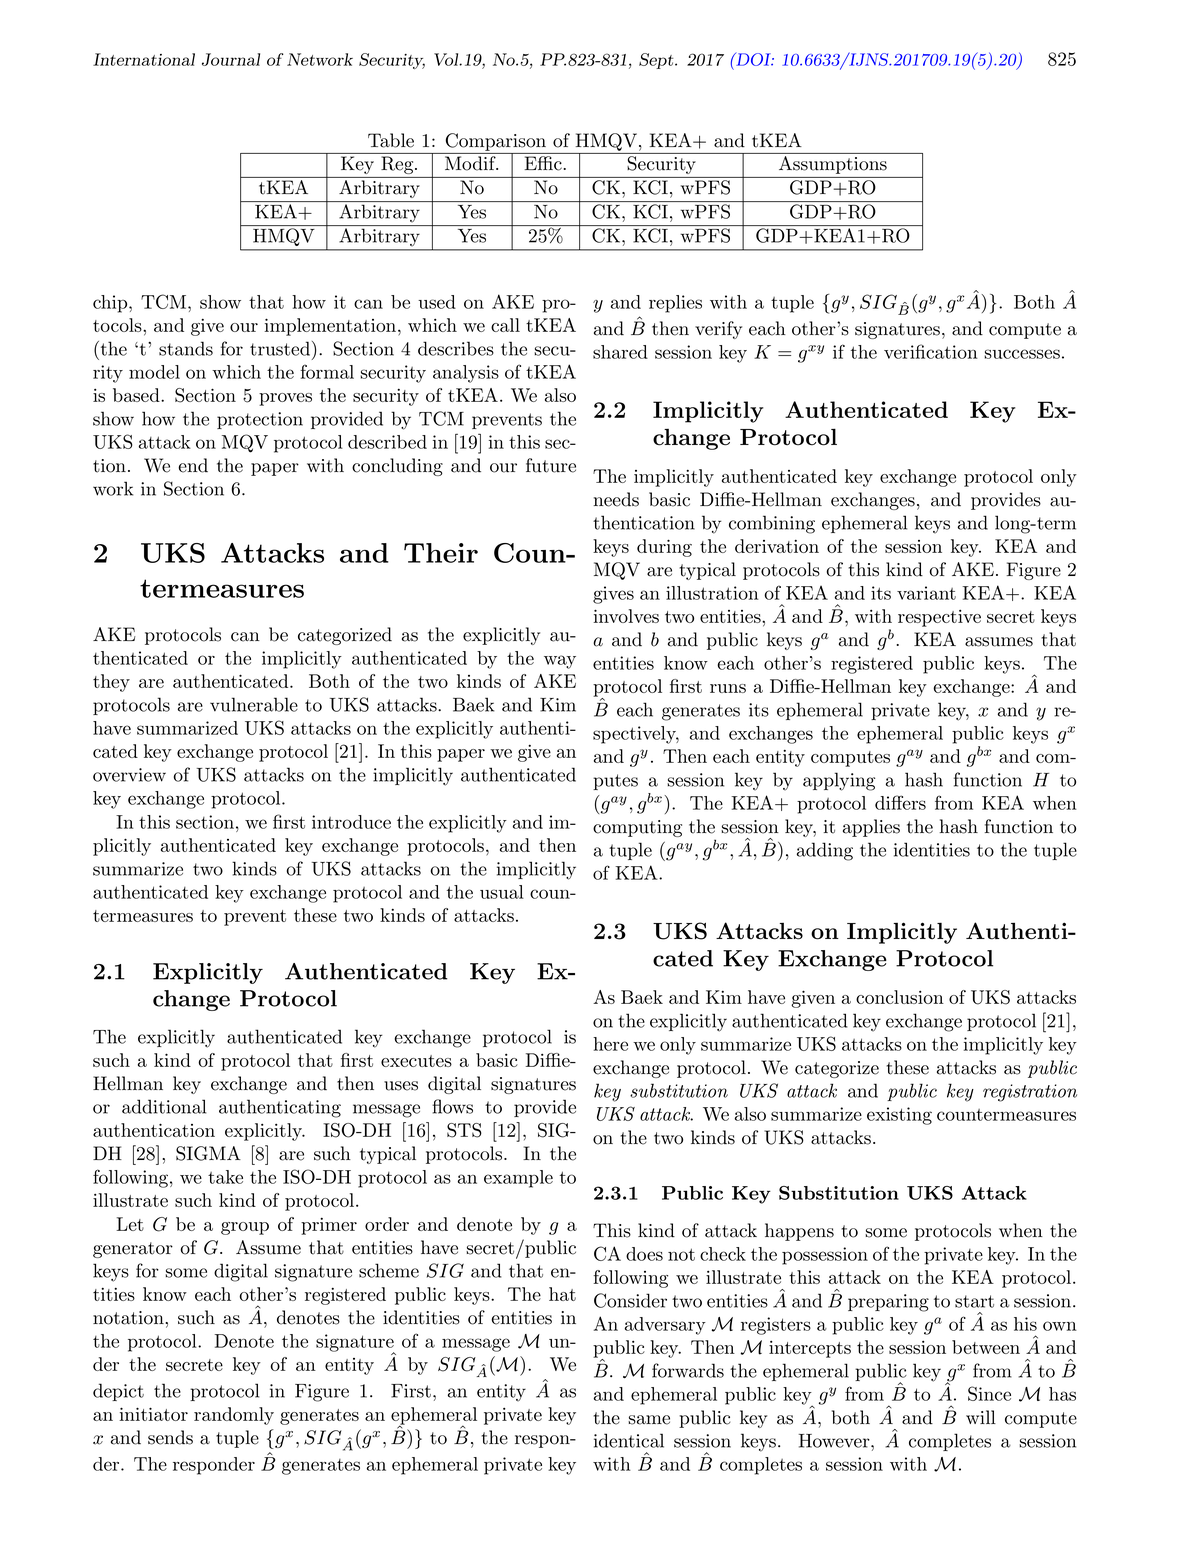 This screenshot has height=1547, width=1195. What do you see at coordinates (656, 61) in the screenshot?
I see `Sept` at bounding box center [656, 61].
